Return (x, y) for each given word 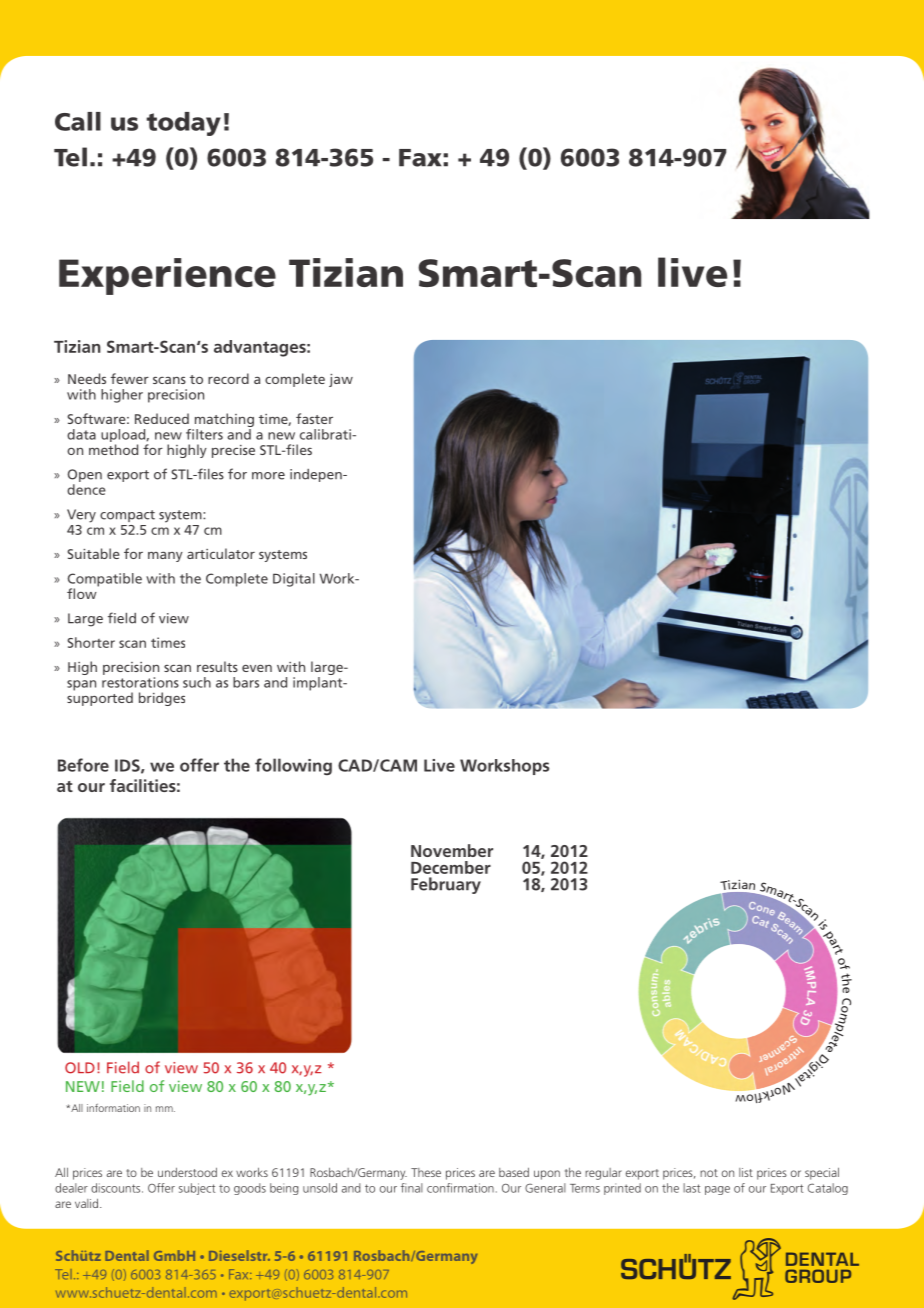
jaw (341, 380)
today (183, 124)
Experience (167, 276)
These (426, 1172)
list (746, 1172)
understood (187, 1172)
